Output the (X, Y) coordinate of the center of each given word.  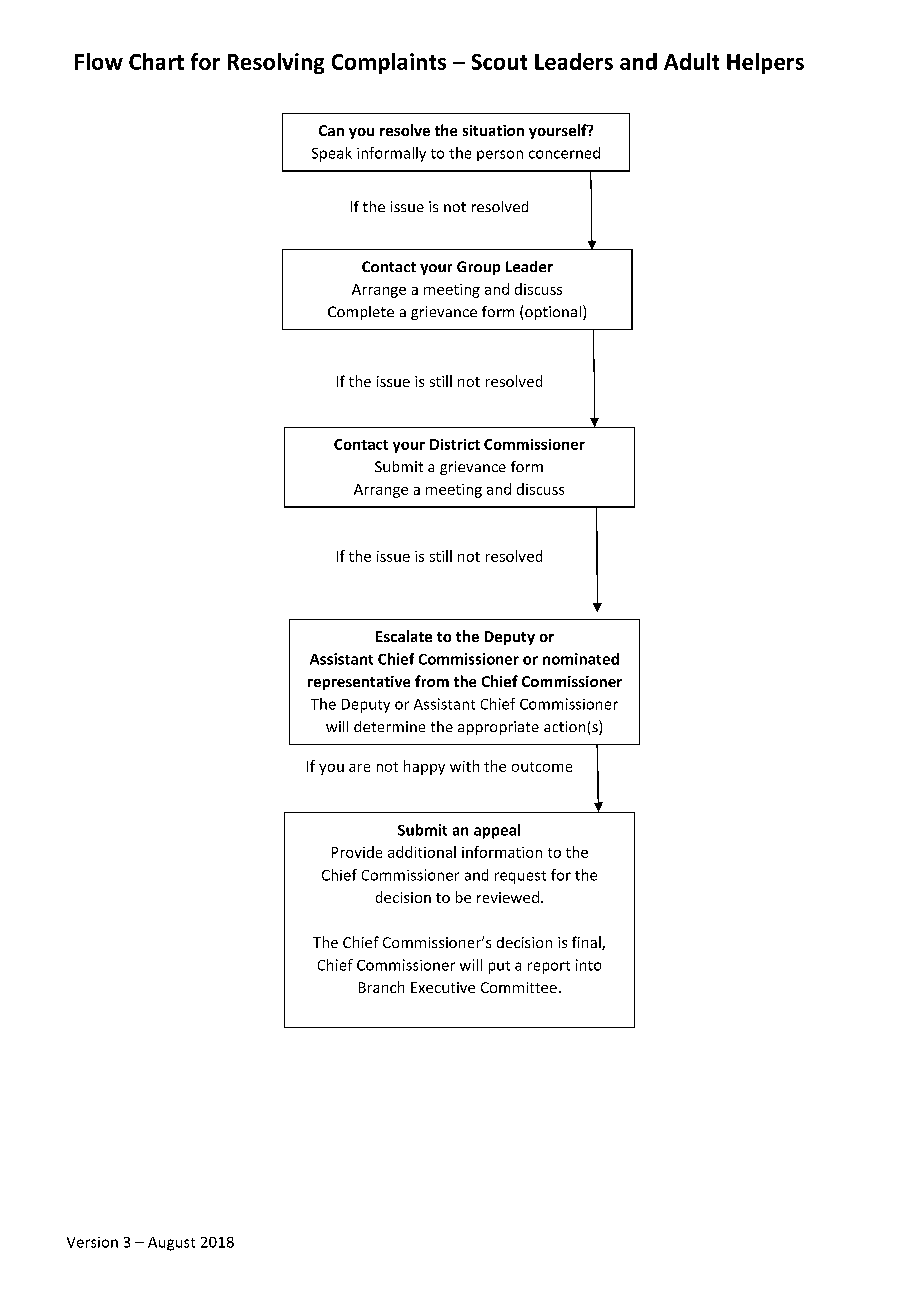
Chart (156, 61)
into (588, 965)
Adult (691, 61)
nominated (581, 659)
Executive (443, 987)
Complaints (389, 63)
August (171, 1244)
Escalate (404, 636)
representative (359, 683)
